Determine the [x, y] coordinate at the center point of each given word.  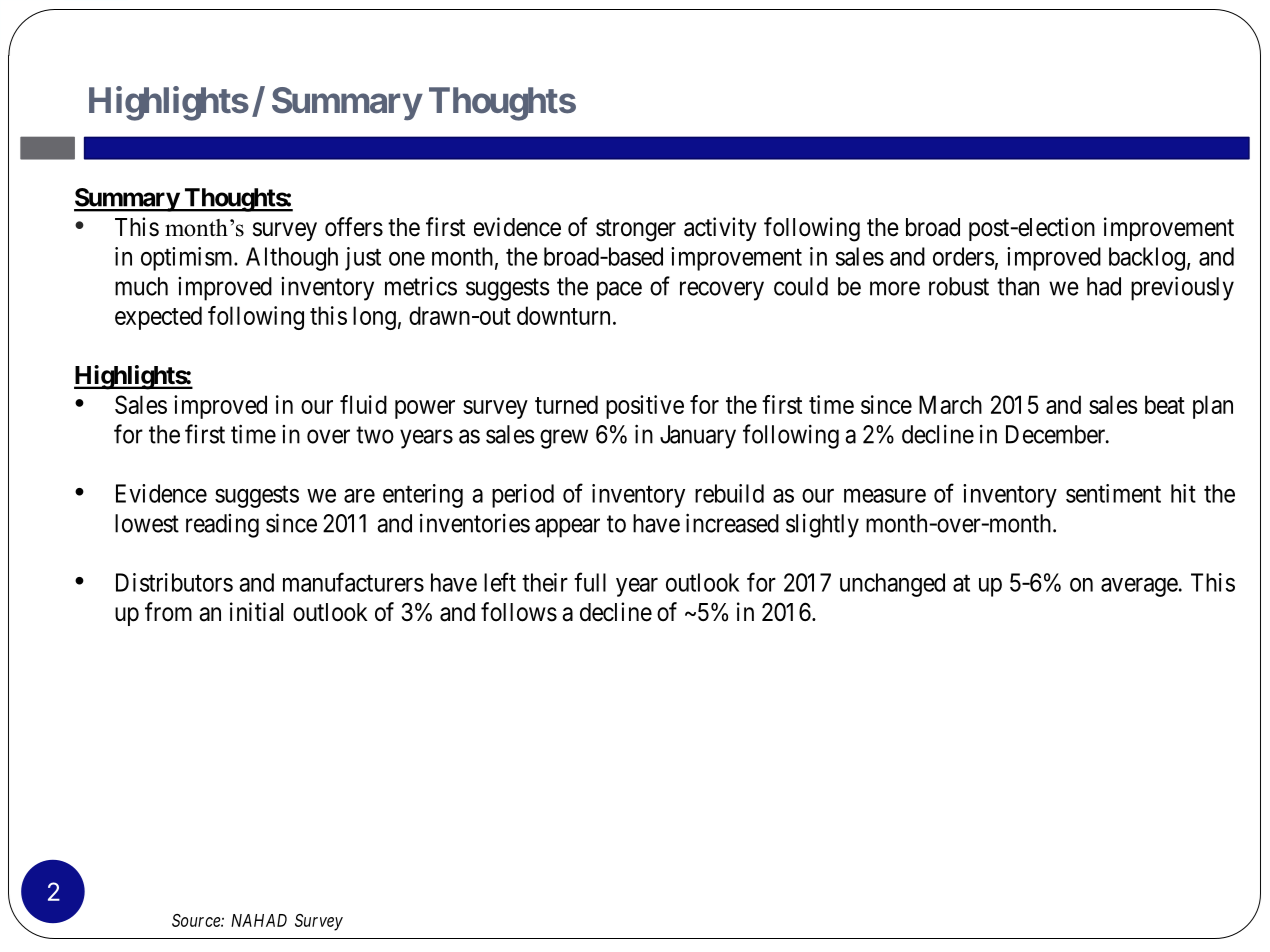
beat [1165, 404]
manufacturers [353, 582]
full [590, 582]
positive [645, 407]
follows [519, 612]
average [1139, 587]
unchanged [892, 585]
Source [197, 920]
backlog [1147, 259]
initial [256, 612]
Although [292, 259]
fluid [363, 404]
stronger [636, 230]
